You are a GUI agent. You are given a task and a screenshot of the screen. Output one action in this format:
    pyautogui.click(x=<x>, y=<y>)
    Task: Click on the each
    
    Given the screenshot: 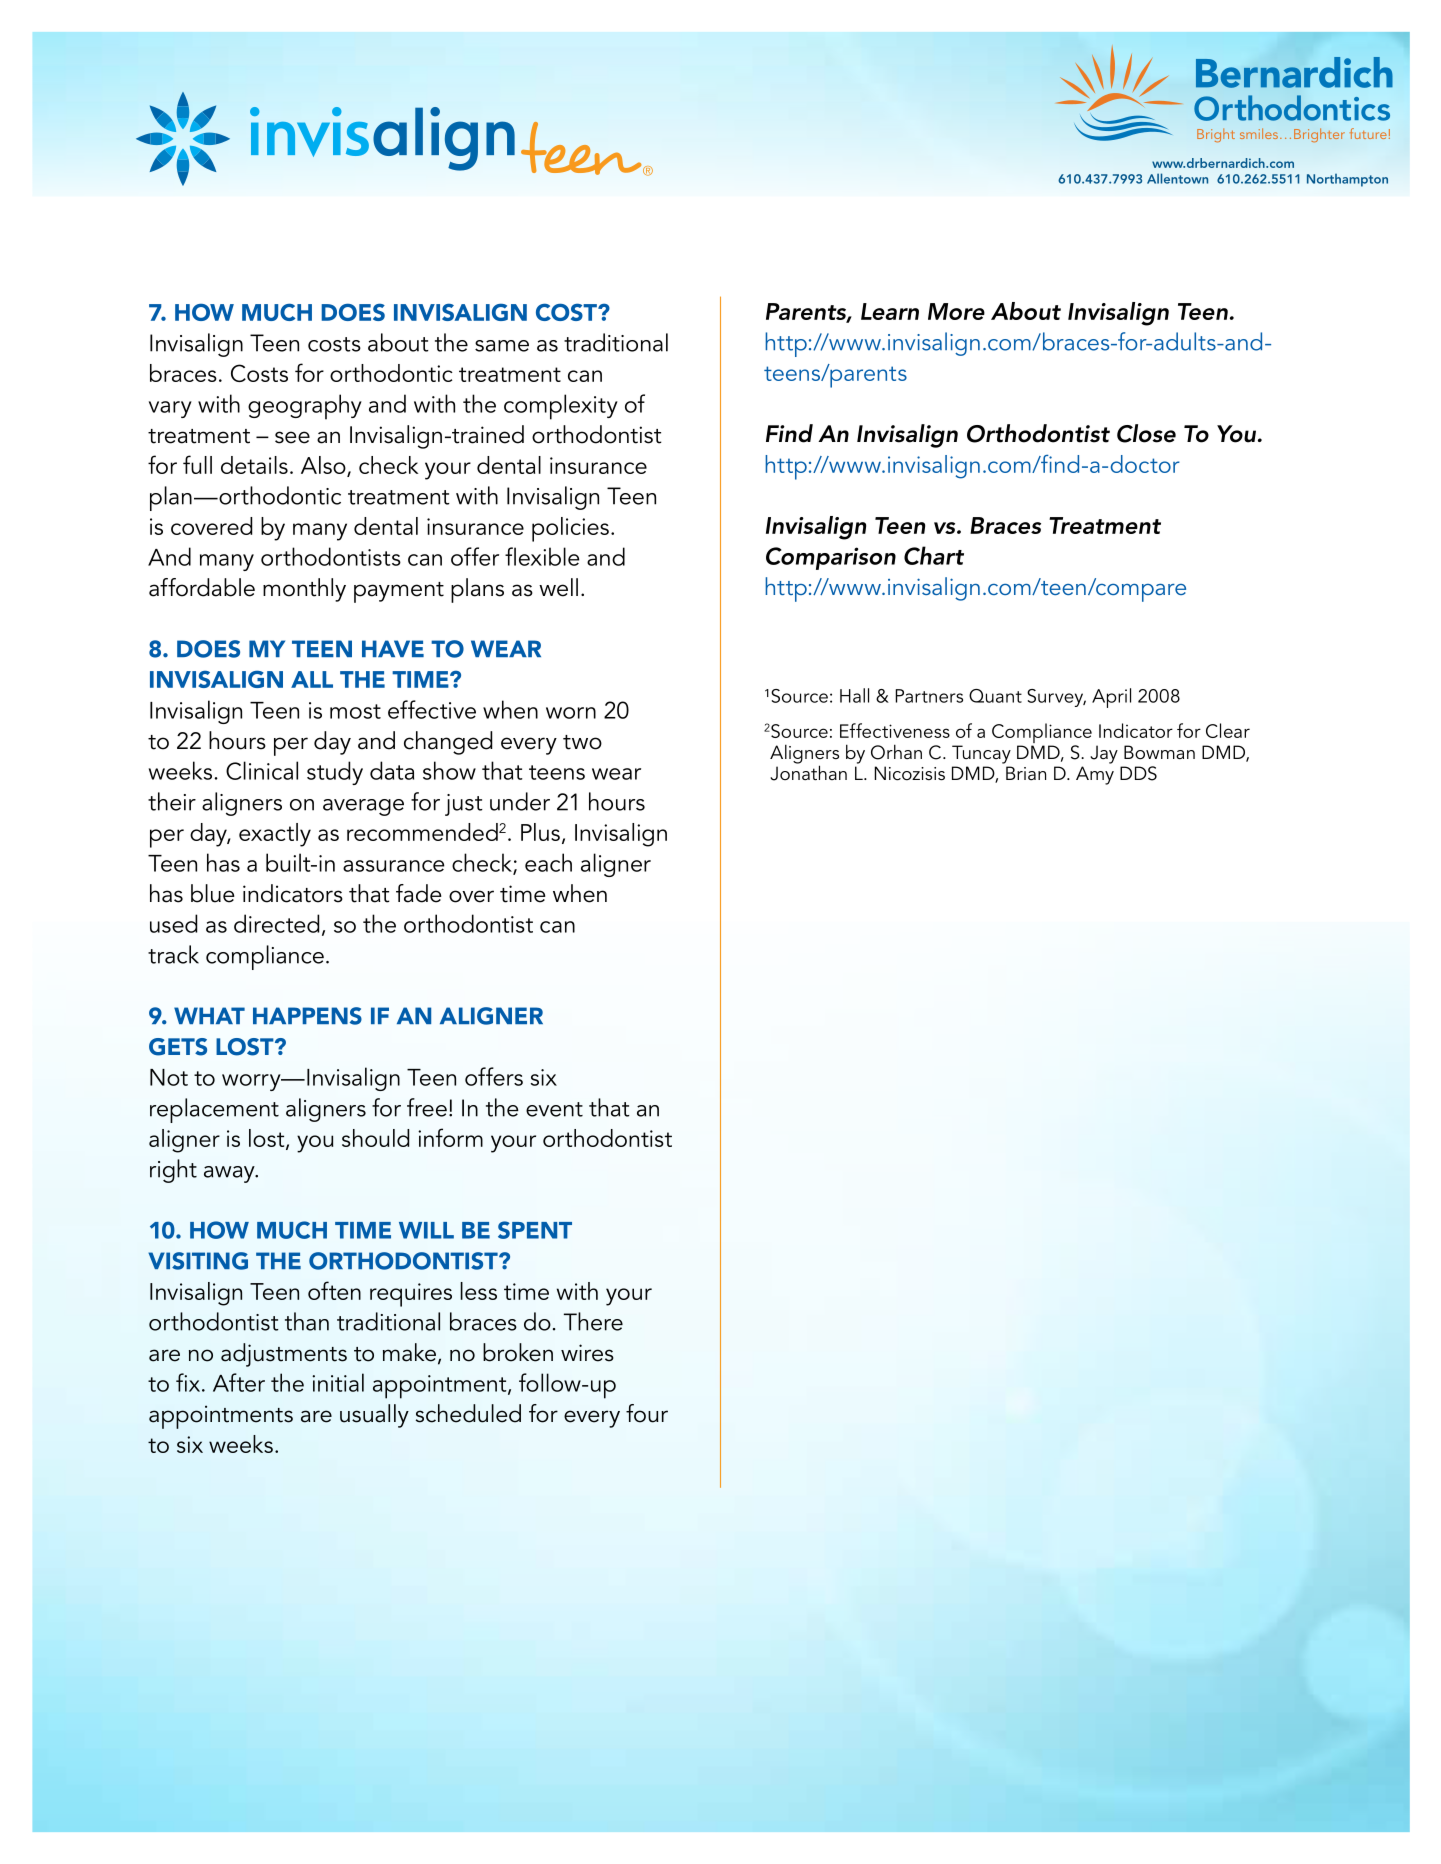 What is the action you would take?
    pyautogui.click(x=548, y=862)
